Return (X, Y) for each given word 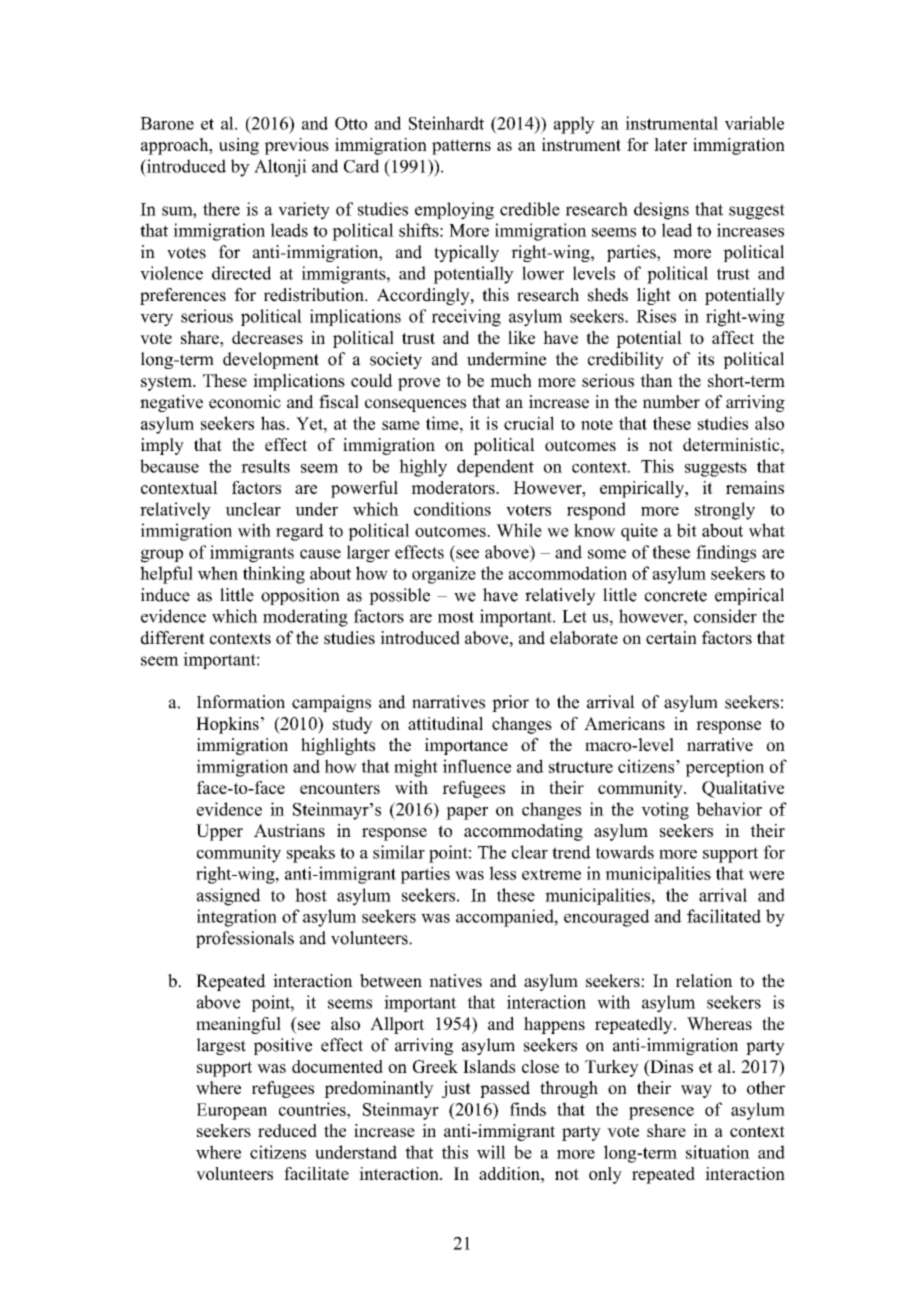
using (239, 146)
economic (245, 402)
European (232, 1111)
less (502, 873)
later (670, 144)
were (766, 875)
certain (671, 638)
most (456, 617)
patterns (461, 147)
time (443, 423)
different (173, 638)
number (671, 402)
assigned (229, 897)
